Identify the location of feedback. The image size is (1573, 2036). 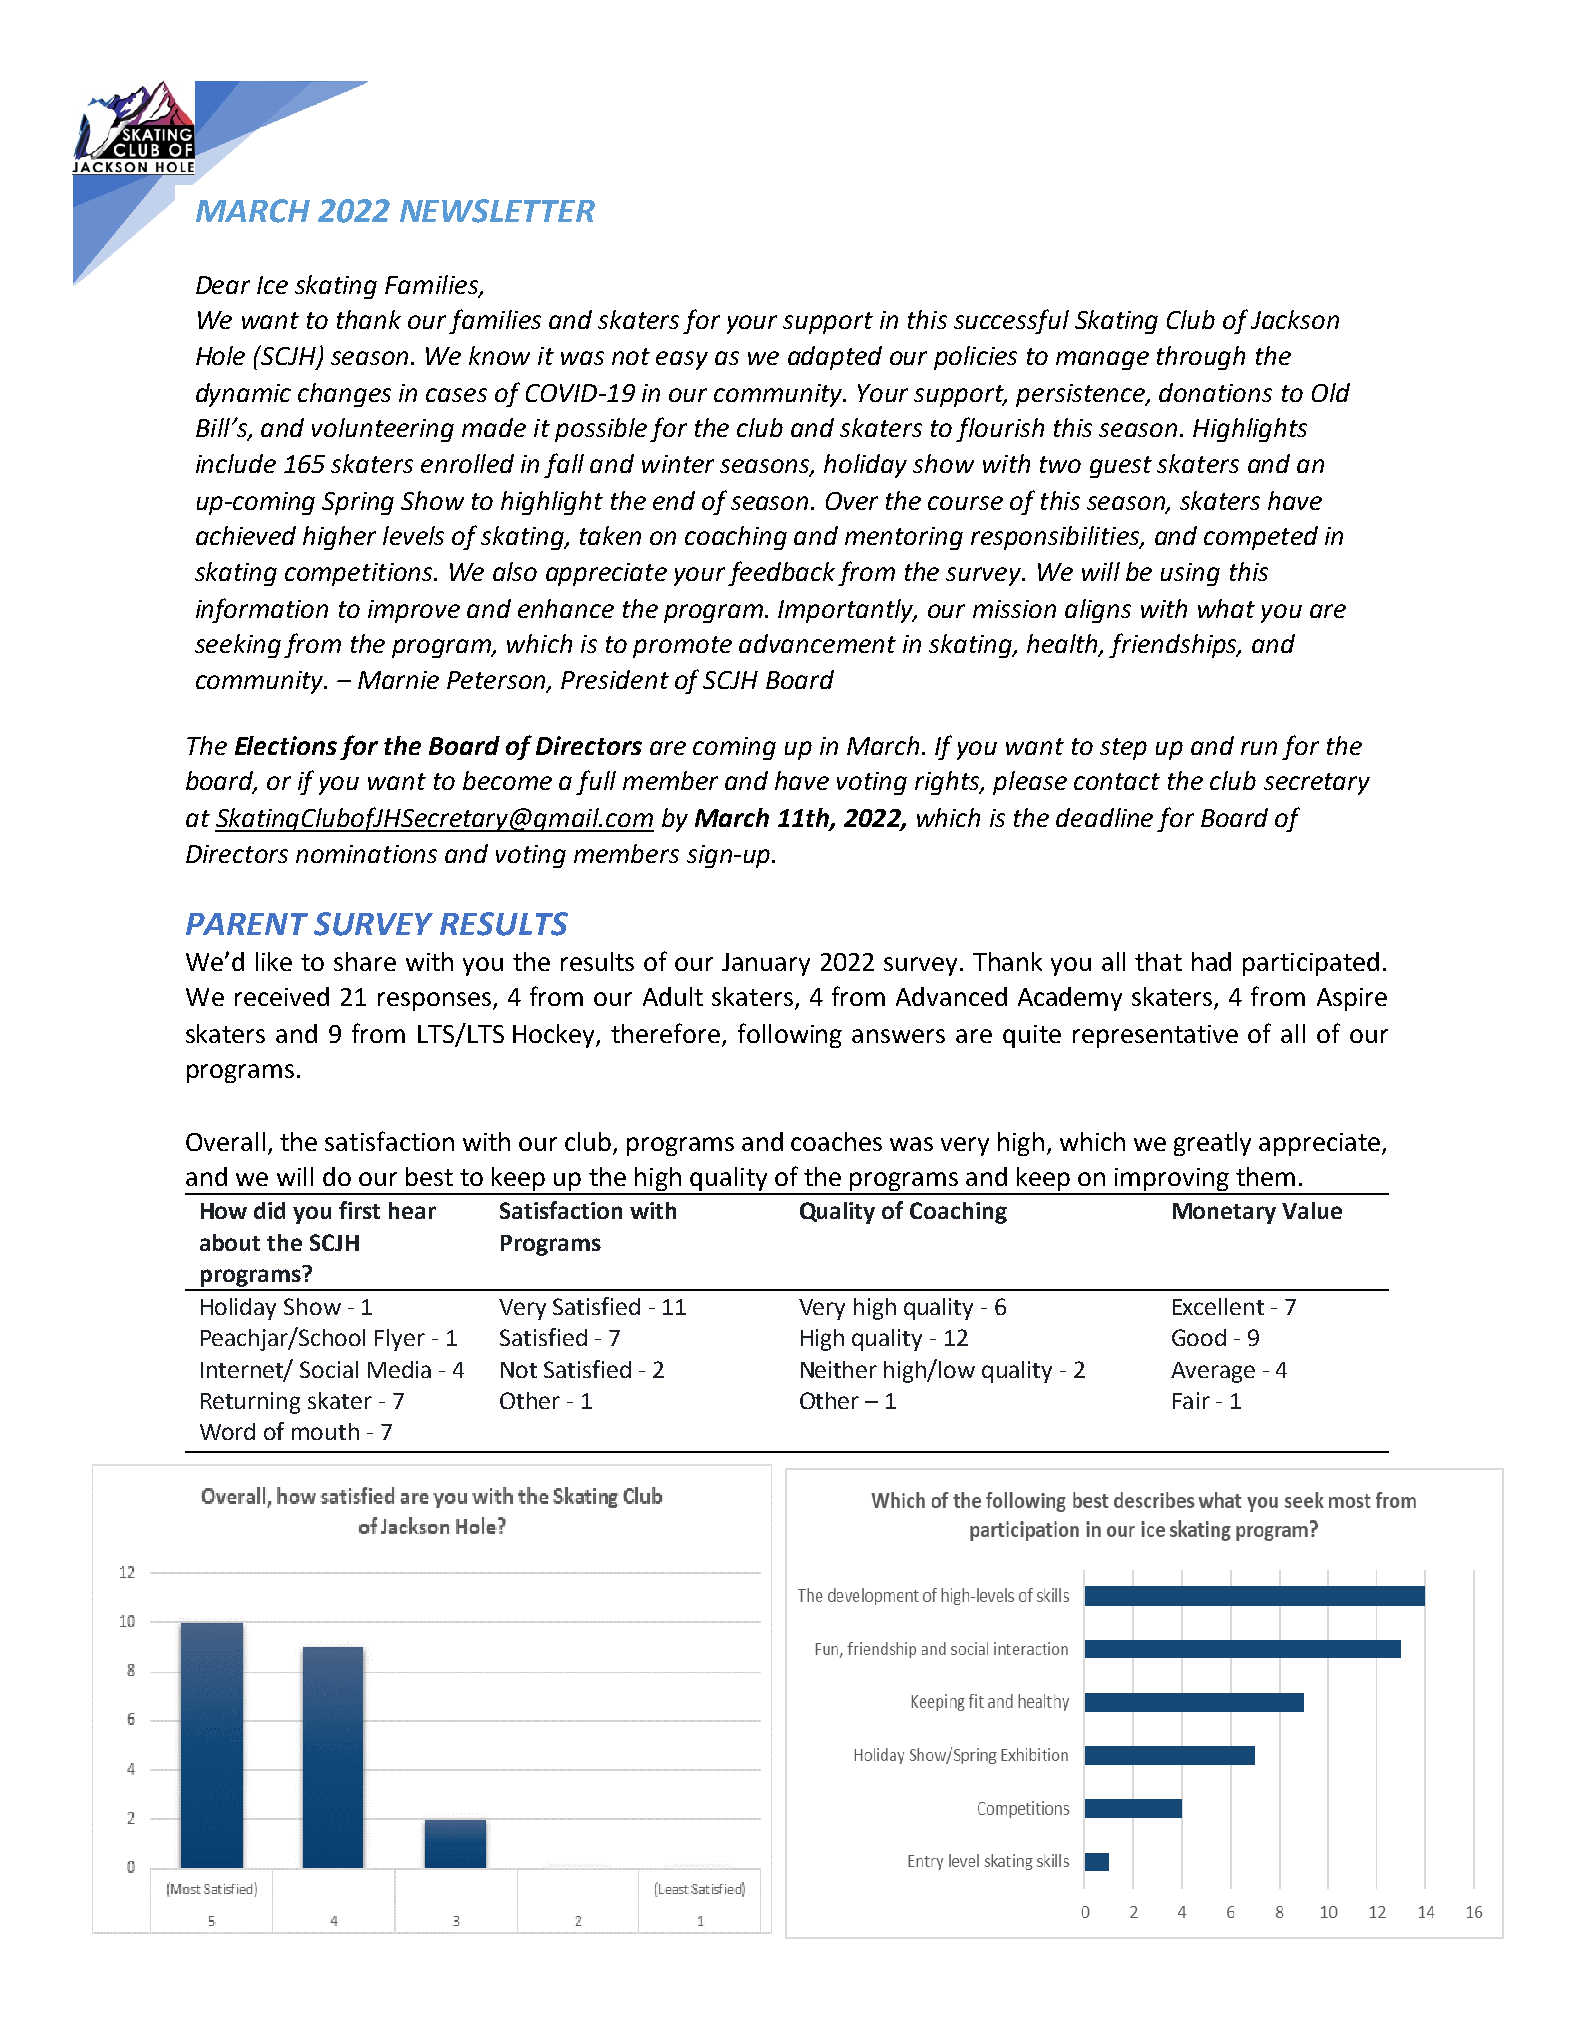
(781, 573).
